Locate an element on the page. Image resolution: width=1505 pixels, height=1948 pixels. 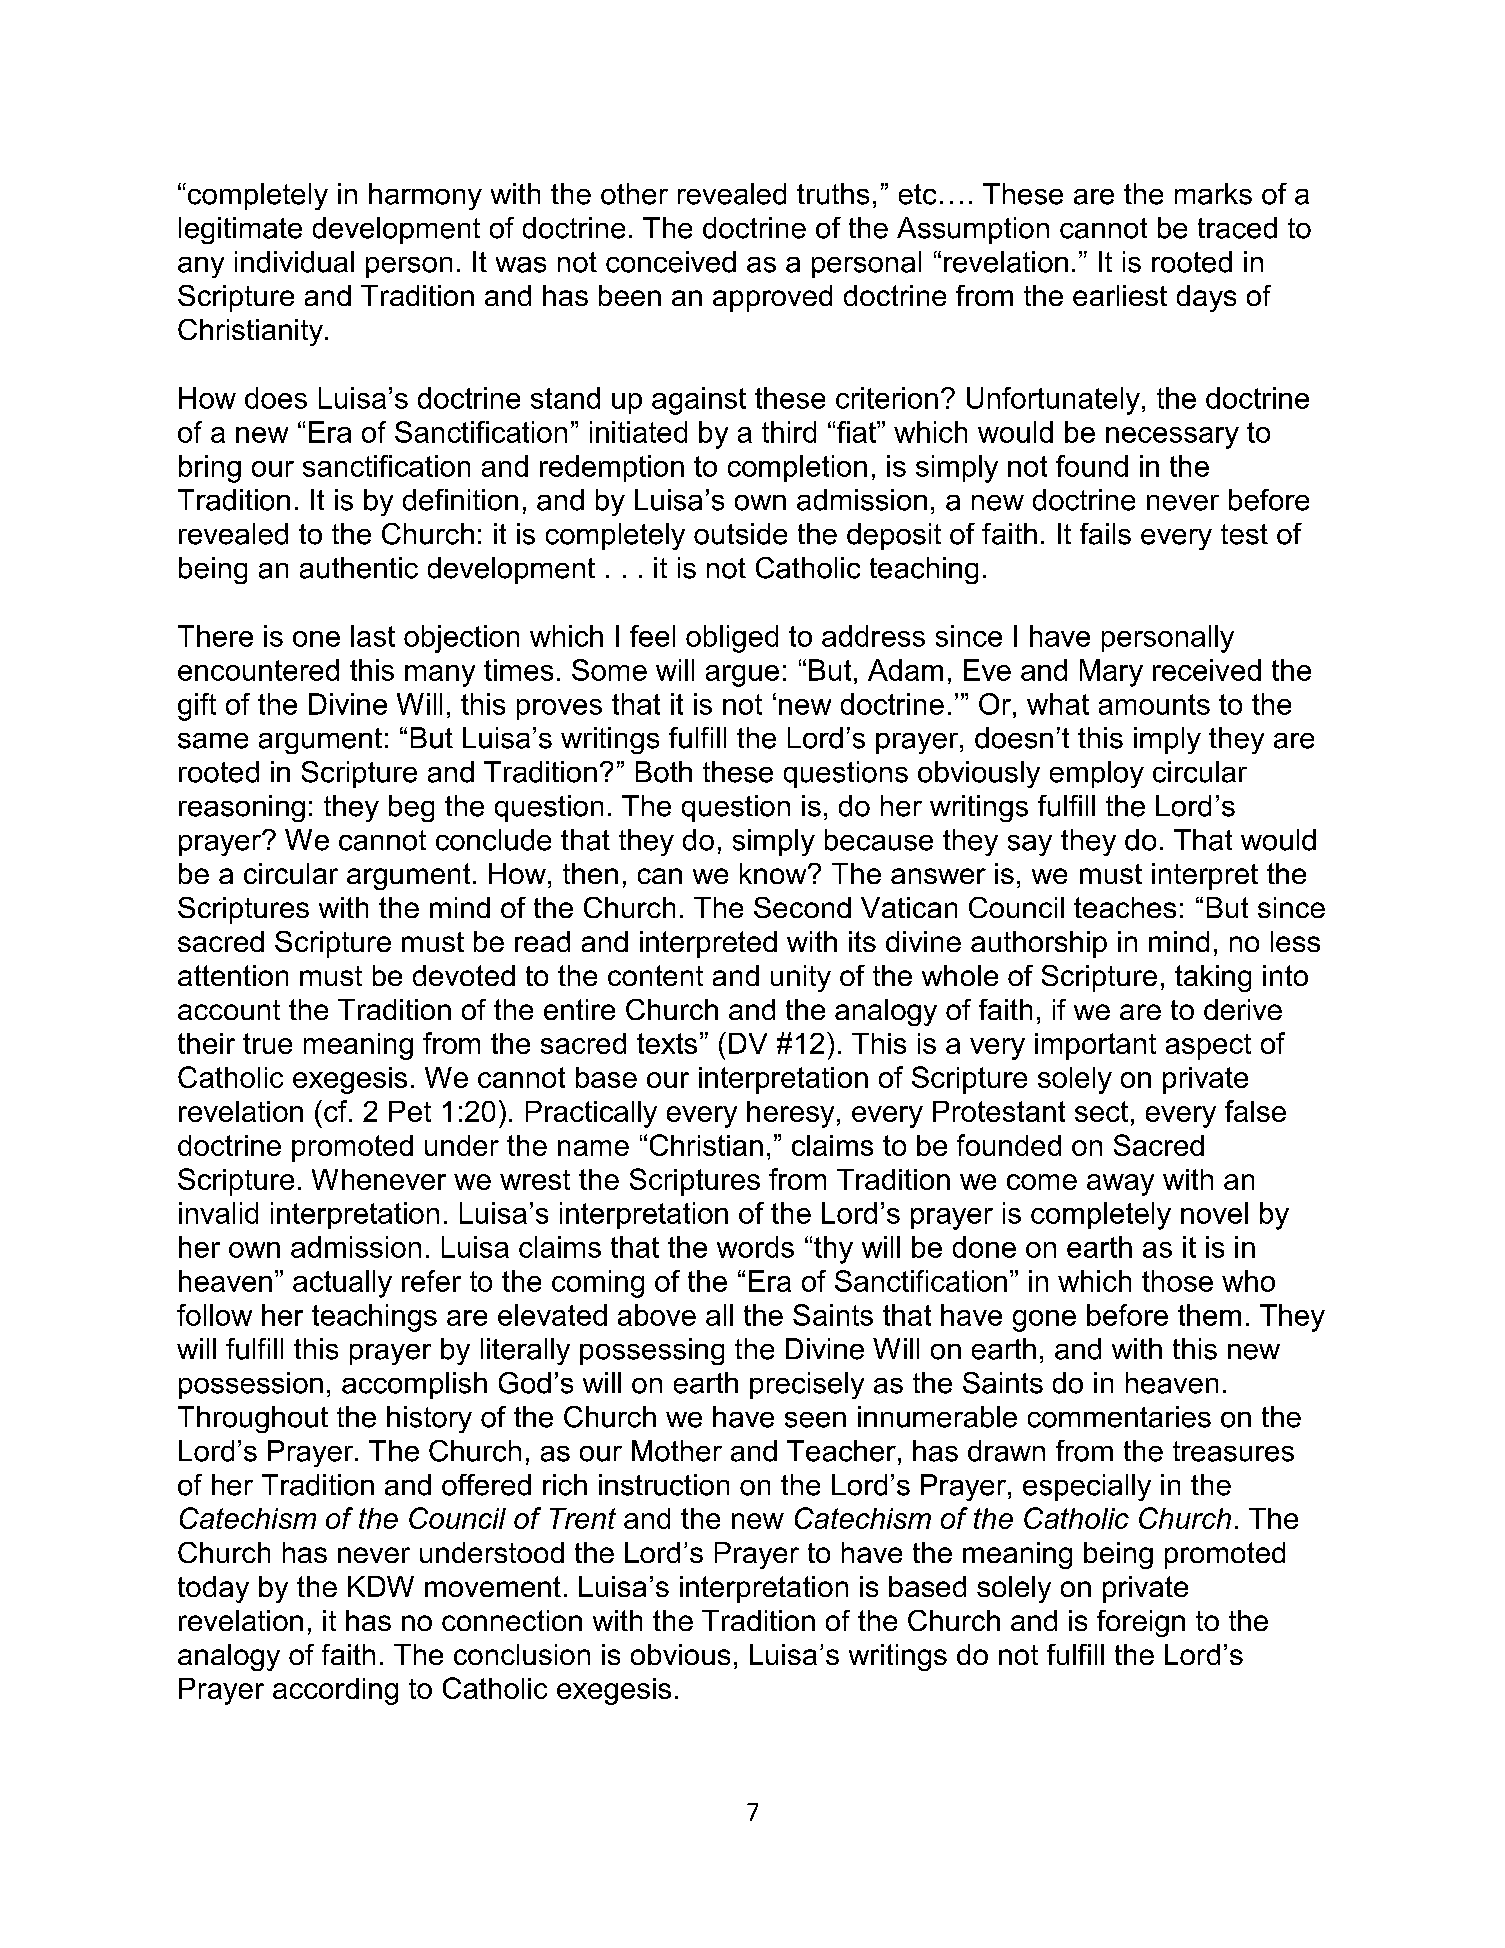
individual is located at coordinates (294, 262).
